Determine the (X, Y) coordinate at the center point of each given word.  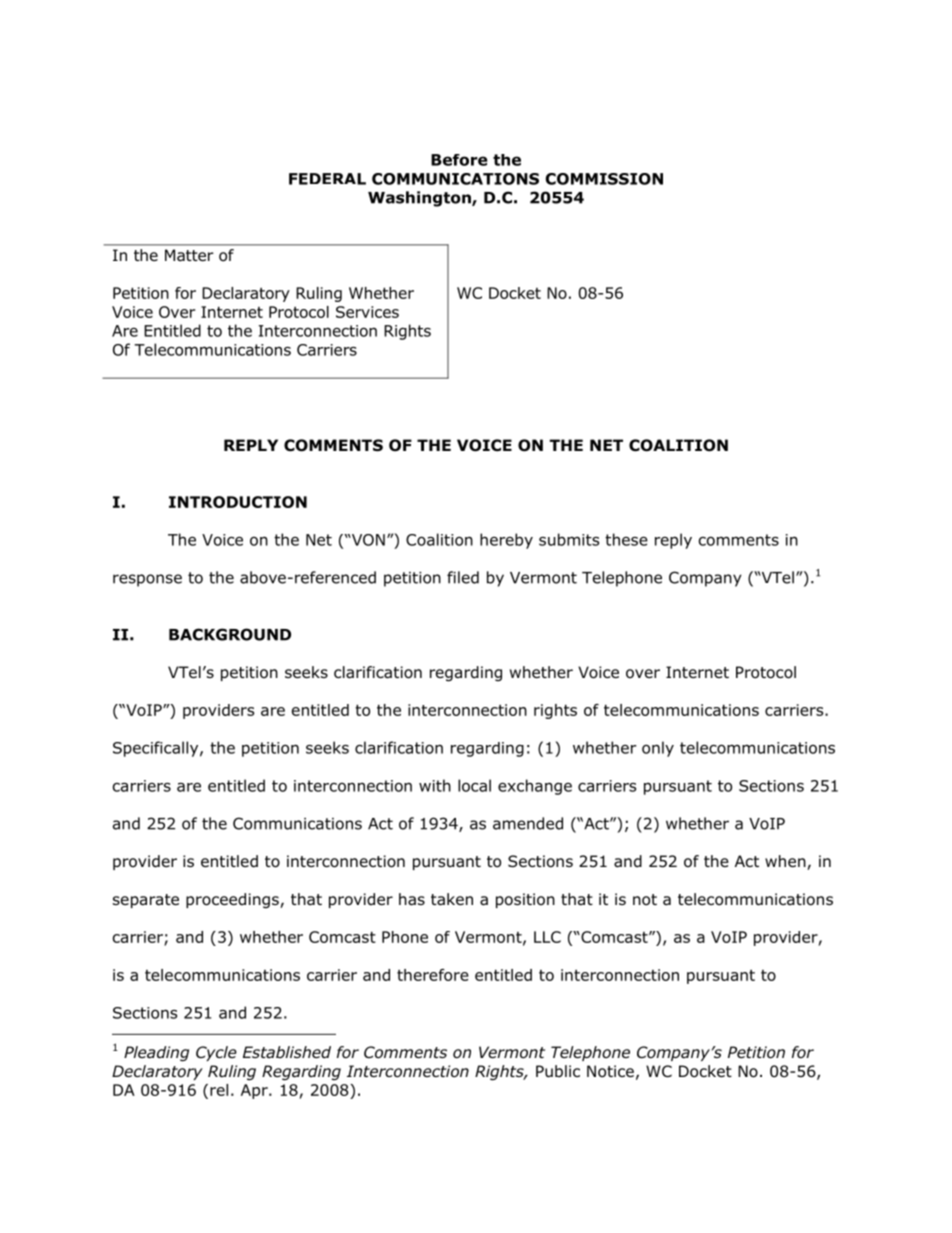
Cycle (216, 1053)
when (786, 862)
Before (459, 160)
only (658, 749)
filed (463, 577)
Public (558, 1071)
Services (367, 312)
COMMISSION (604, 179)
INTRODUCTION (238, 502)
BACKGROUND (230, 634)
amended (528, 823)
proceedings (233, 901)
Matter (189, 255)
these (626, 539)
